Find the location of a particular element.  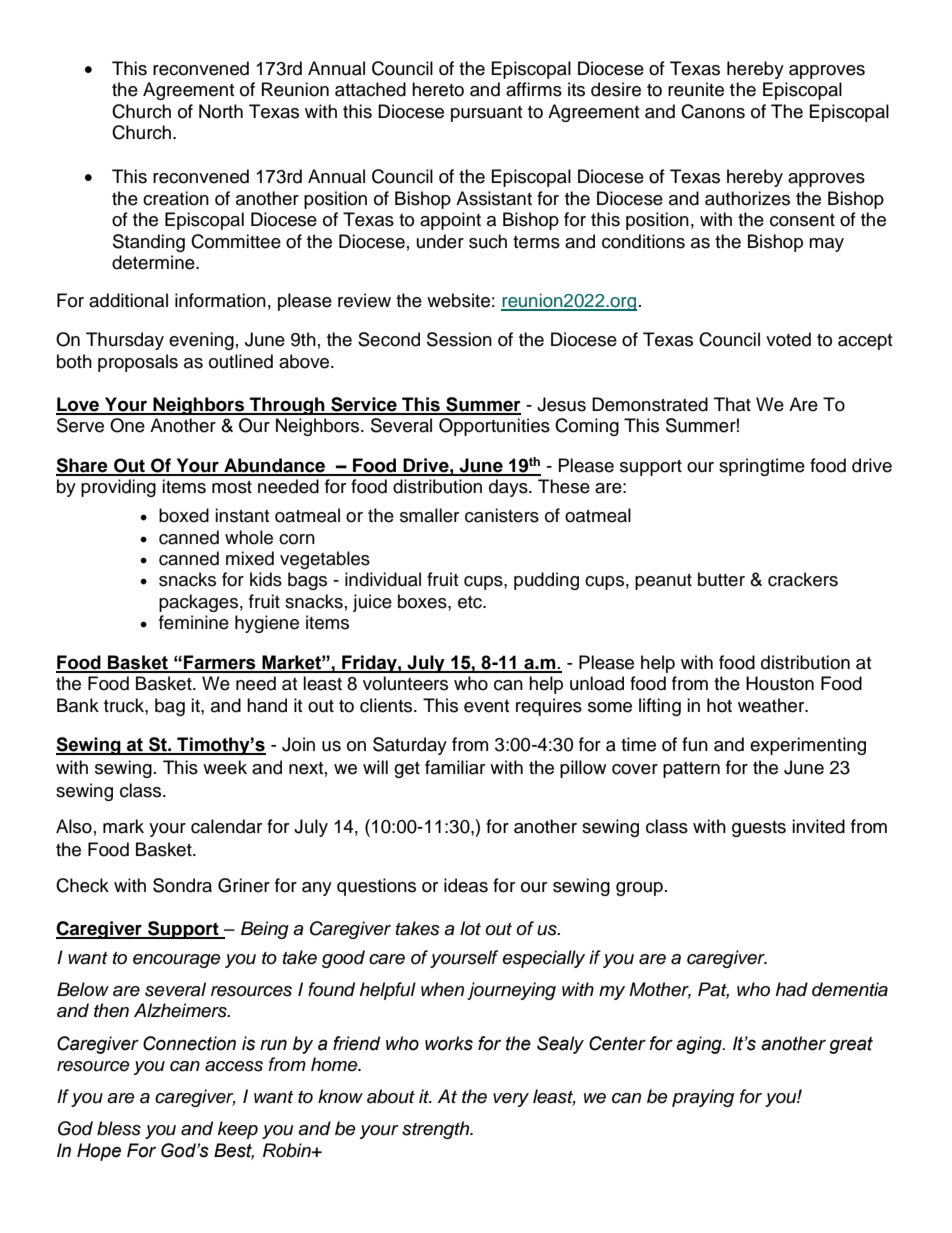

etc is located at coordinates (471, 602).
